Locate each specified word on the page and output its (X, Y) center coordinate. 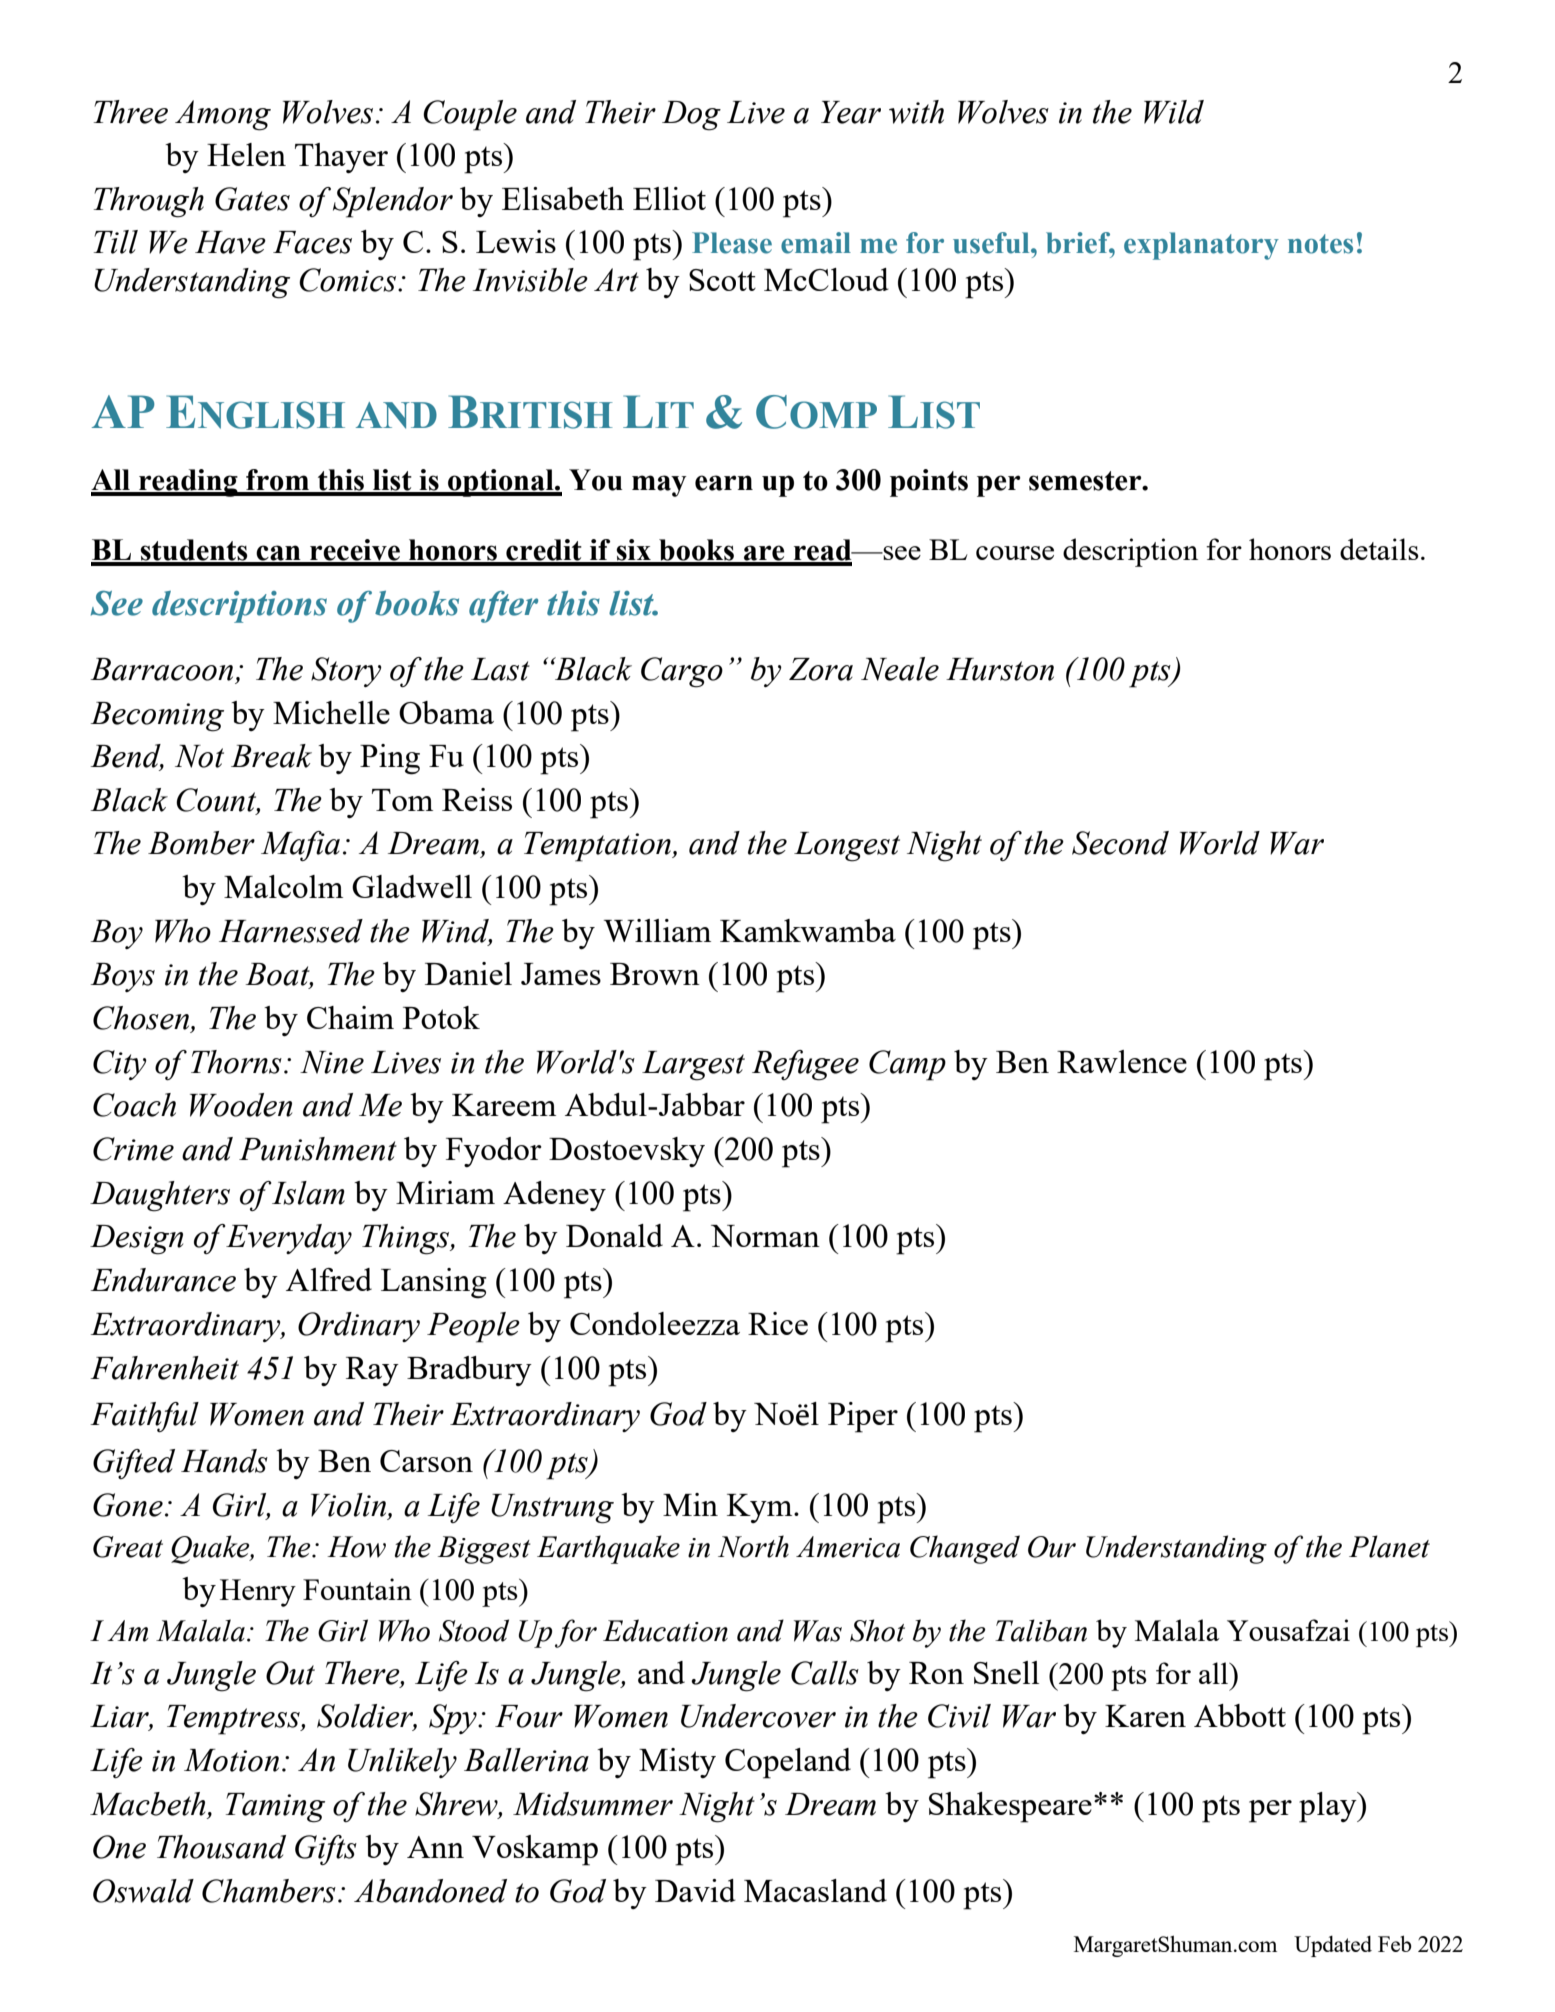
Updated (1333, 1946)
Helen (246, 154)
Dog (691, 116)
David (695, 1890)
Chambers (269, 1891)
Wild (1174, 112)
